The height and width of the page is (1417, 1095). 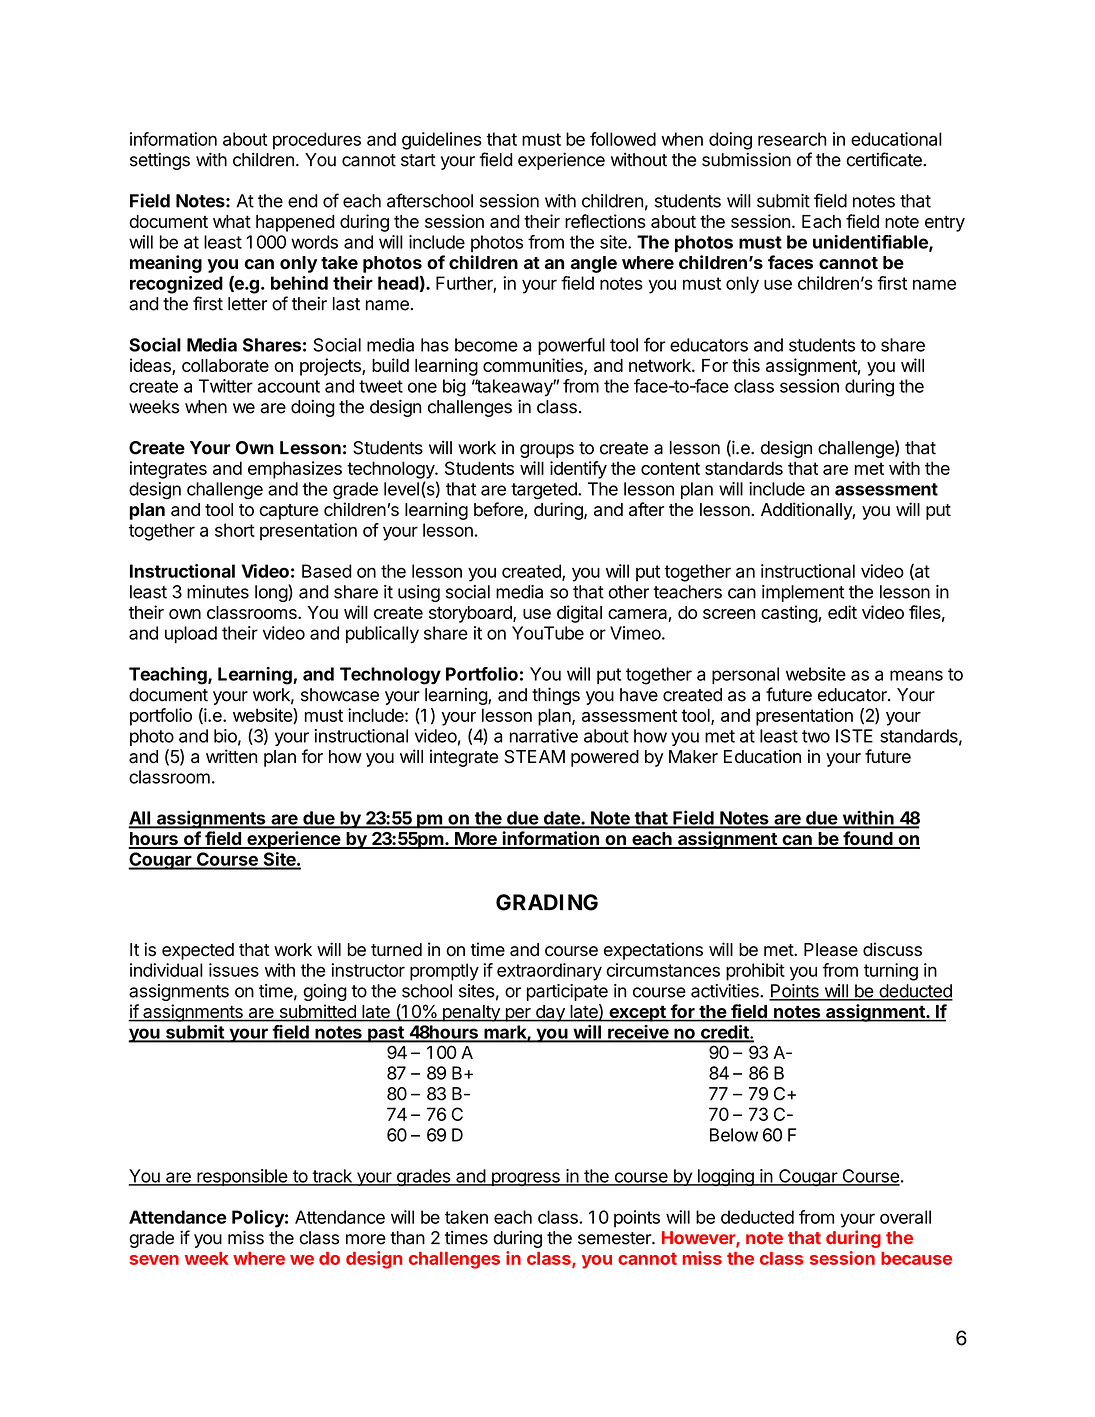 What do you see at coordinates (623, 139) in the page?
I see `followed` at bounding box center [623, 139].
